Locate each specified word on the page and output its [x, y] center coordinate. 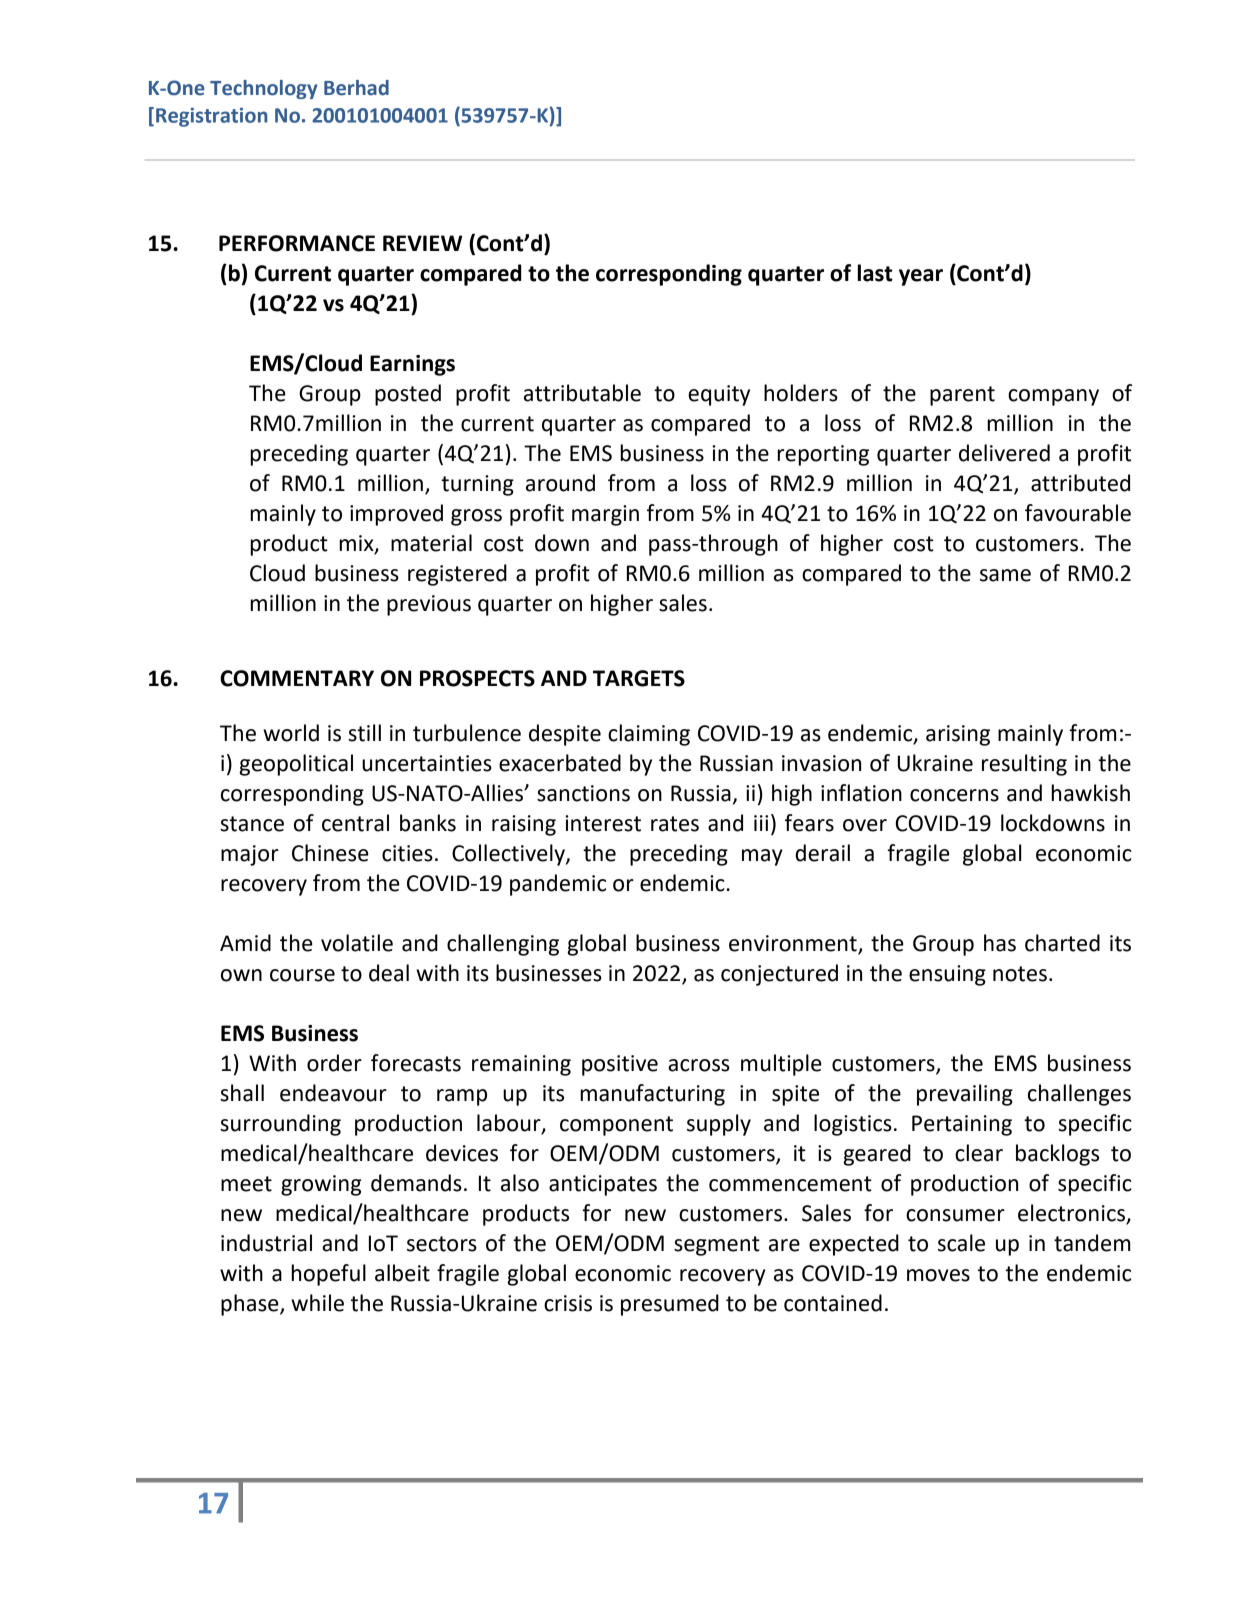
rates [675, 824]
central [355, 823]
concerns [954, 795]
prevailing [965, 1095]
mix [357, 544]
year [921, 277]
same [1005, 575]
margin [605, 515]
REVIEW [422, 243]
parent [962, 396]
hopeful [328, 1275]
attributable [582, 393]
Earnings [412, 365]
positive [620, 1065]
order [334, 1063]
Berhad [356, 88]
